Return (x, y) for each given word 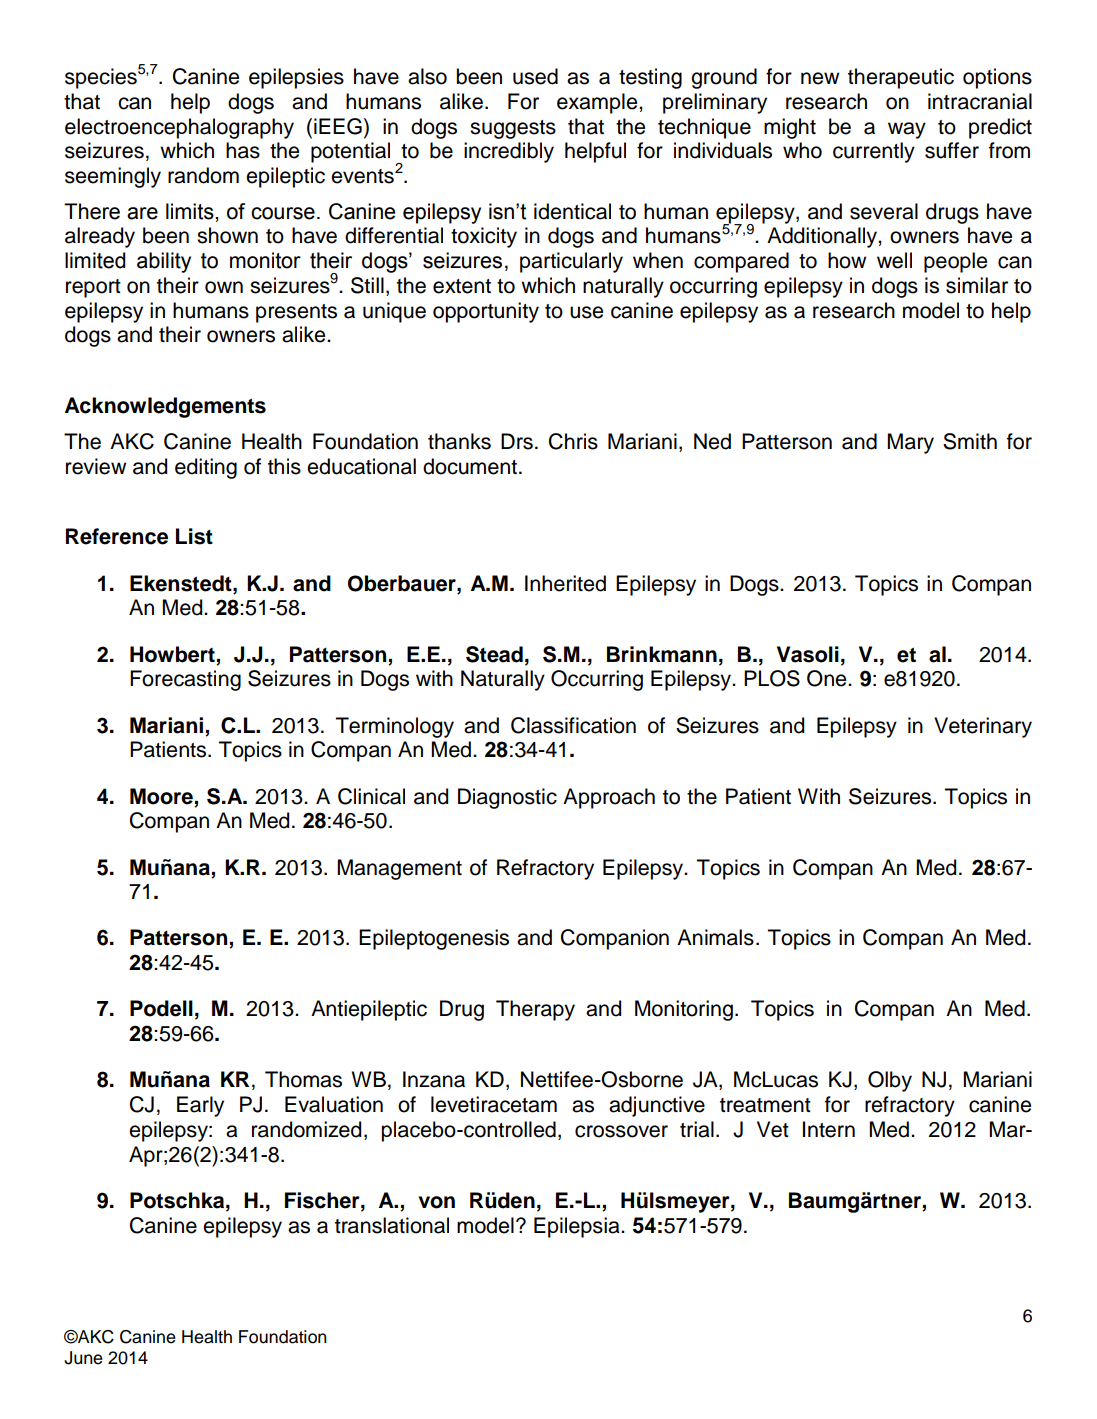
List (194, 536)
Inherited (565, 583)
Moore (161, 796)
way (907, 130)
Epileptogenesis (434, 939)
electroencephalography (179, 128)
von (437, 1202)
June (83, 1358)
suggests (513, 129)
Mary (910, 443)
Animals (715, 937)
